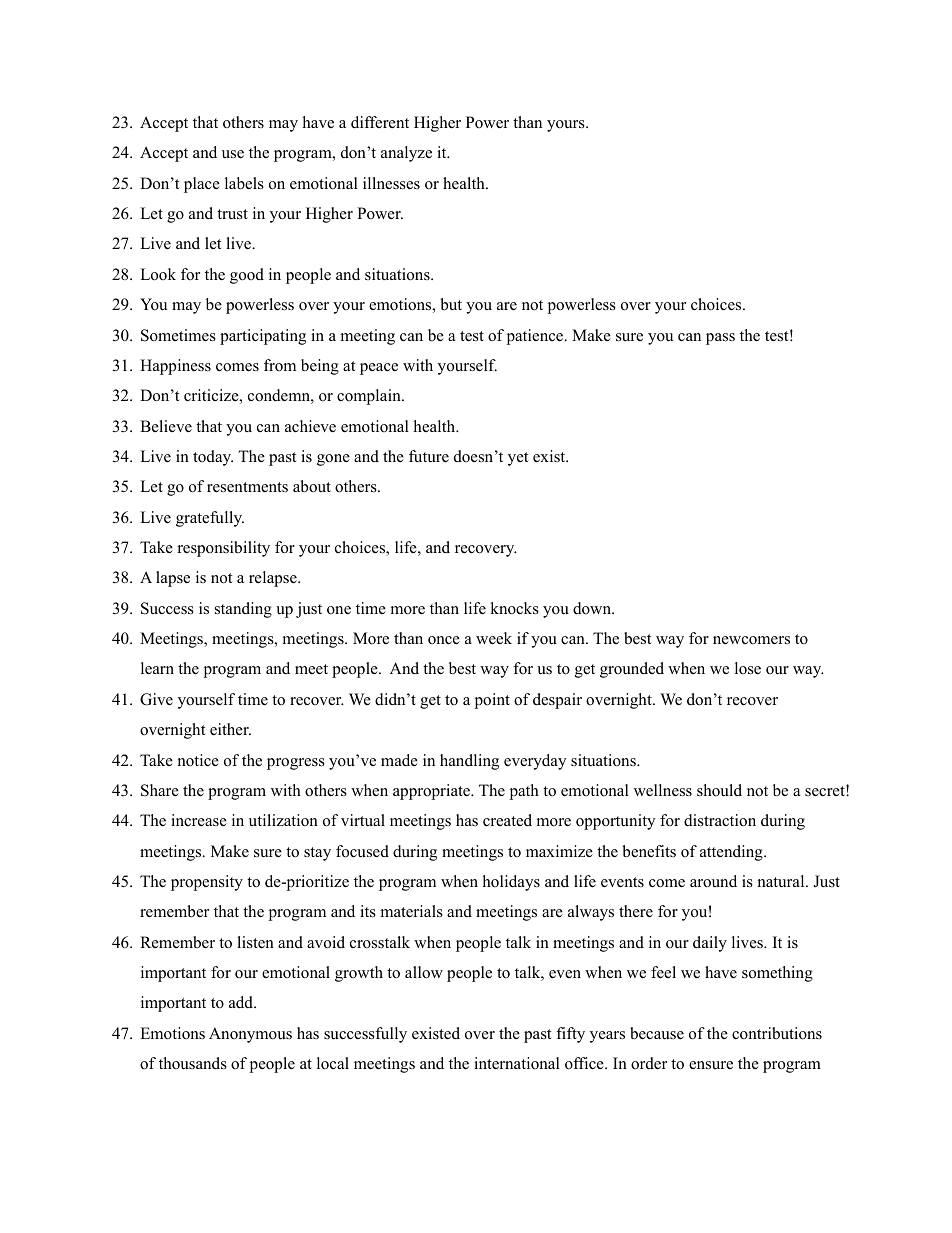 The width and height of the screenshot is (952, 1233). Describe the element at coordinates (406, 154) in the screenshot. I see `analyze` at that location.
